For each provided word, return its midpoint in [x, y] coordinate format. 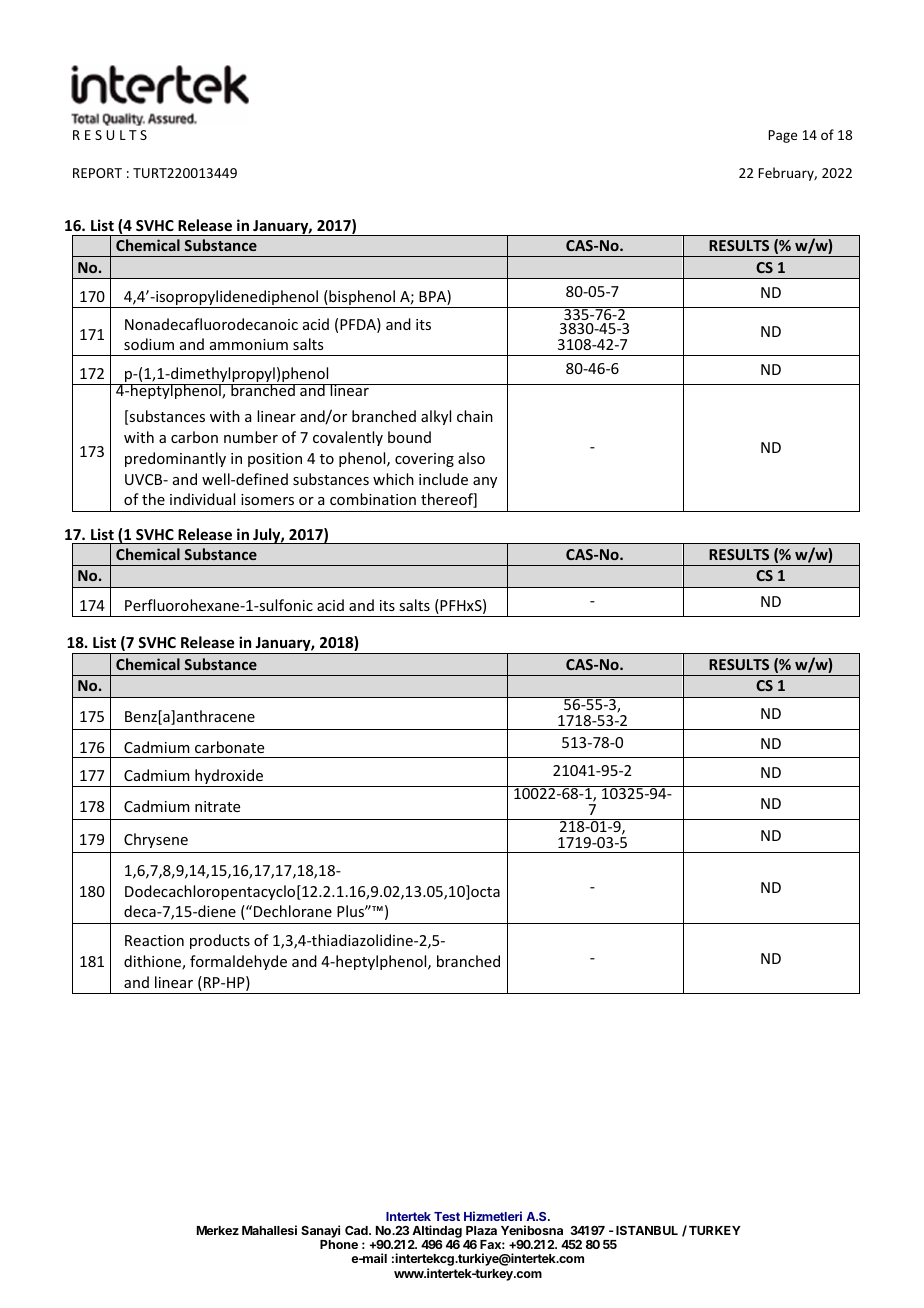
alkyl [436, 417]
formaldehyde [238, 962]
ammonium [249, 344]
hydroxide [229, 778]
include [443, 479]
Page [782, 136]
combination [373, 499]
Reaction [154, 940]
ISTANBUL [647, 1230]
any [485, 482]
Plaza [481, 1230]
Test [447, 1216]
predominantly [175, 459]
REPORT [97, 173]
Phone [339, 1244]
